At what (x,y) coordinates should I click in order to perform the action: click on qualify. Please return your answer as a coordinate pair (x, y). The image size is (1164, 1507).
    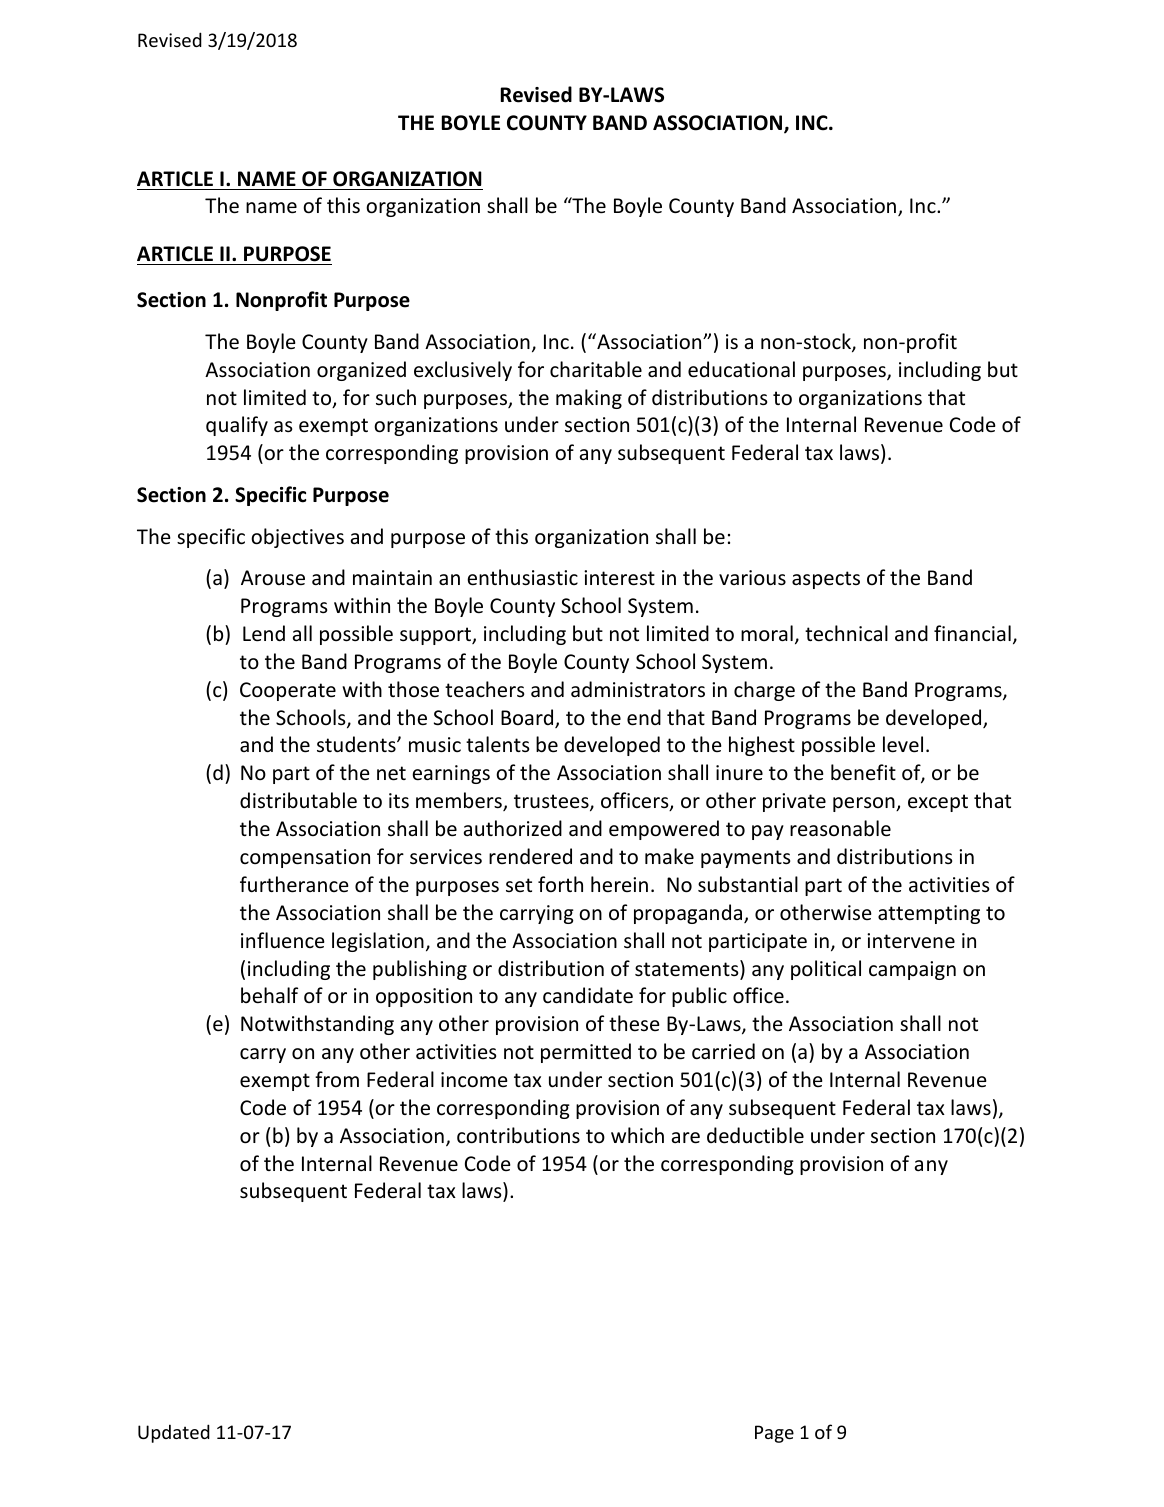
    Looking at the image, I should click on (237, 426).
